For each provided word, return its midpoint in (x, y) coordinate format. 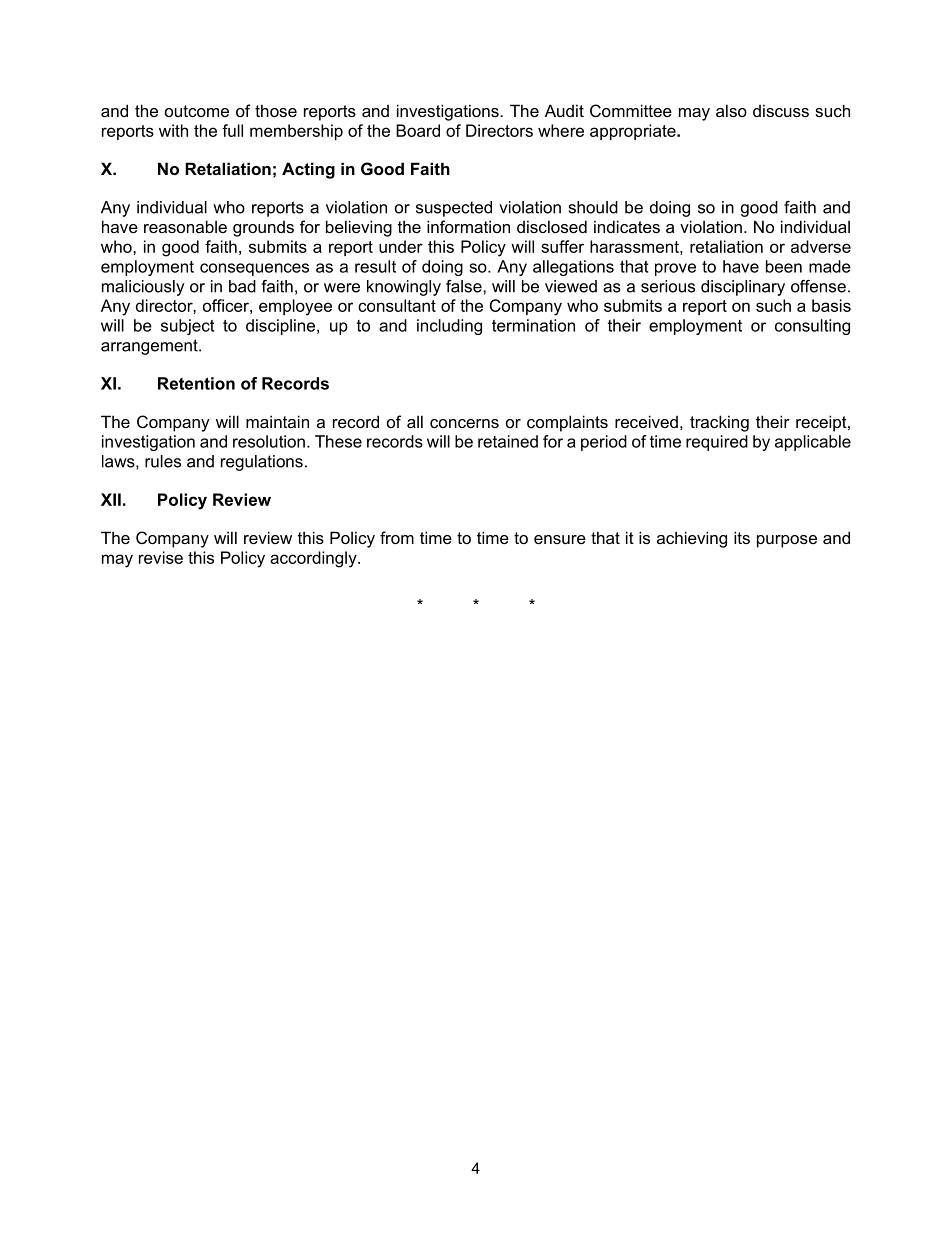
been (784, 266)
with (173, 130)
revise (161, 557)
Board (418, 130)
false (465, 286)
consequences (254, 269)
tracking (719, 423)
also (731, 110)
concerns (464, 423)
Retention (196, 383)
